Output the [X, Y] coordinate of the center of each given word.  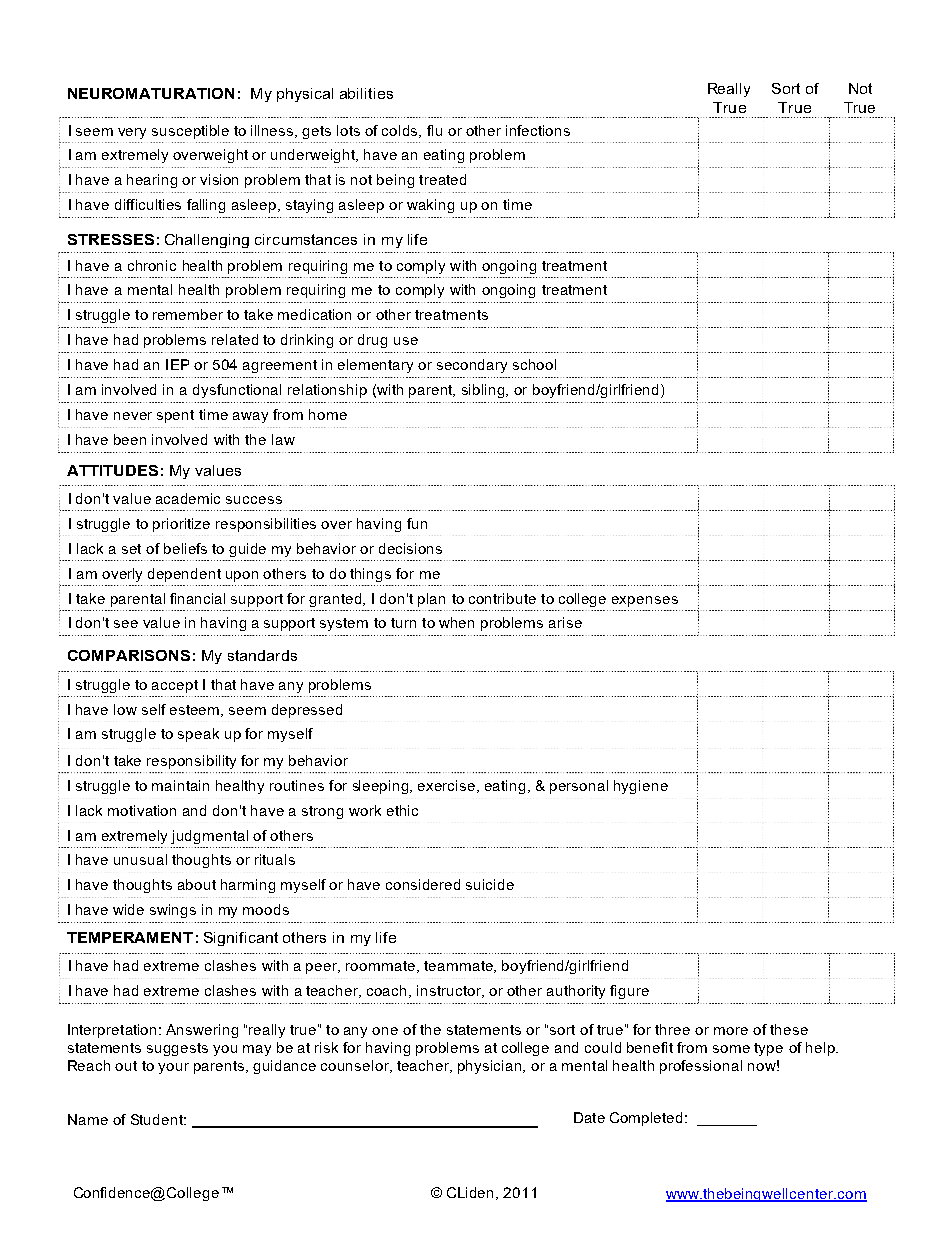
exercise [448, 786]
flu [434, 130]
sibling [484, 391]
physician [491, 1067]
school [534, 364]
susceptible [190, 132]
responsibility [191, 762]
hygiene [641, 787]
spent [175, 416]
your [173, 1068]
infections [538, 130]
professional [701, 1067]
